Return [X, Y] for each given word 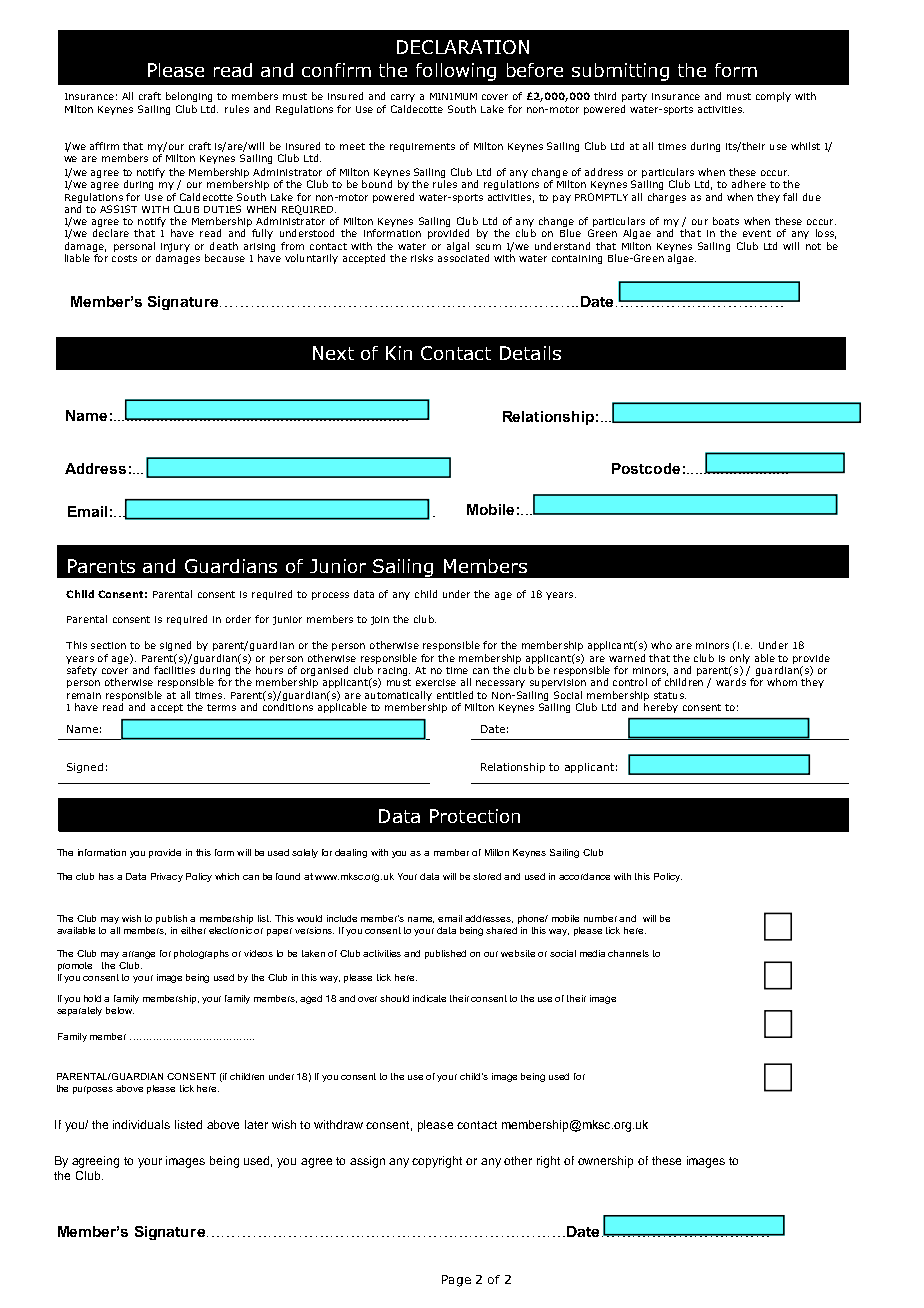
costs [124, 258]
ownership [605, 1162]
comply [773, 97]
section [108, 645]
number [602, 918]
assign [367, 1162]
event [757, 233]
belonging [189, 97]
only [740, 659]
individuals [141, 1124]
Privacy [167, 877]
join [380, 620]
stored [487, 876]
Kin [399, 353]
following [456, 72]
